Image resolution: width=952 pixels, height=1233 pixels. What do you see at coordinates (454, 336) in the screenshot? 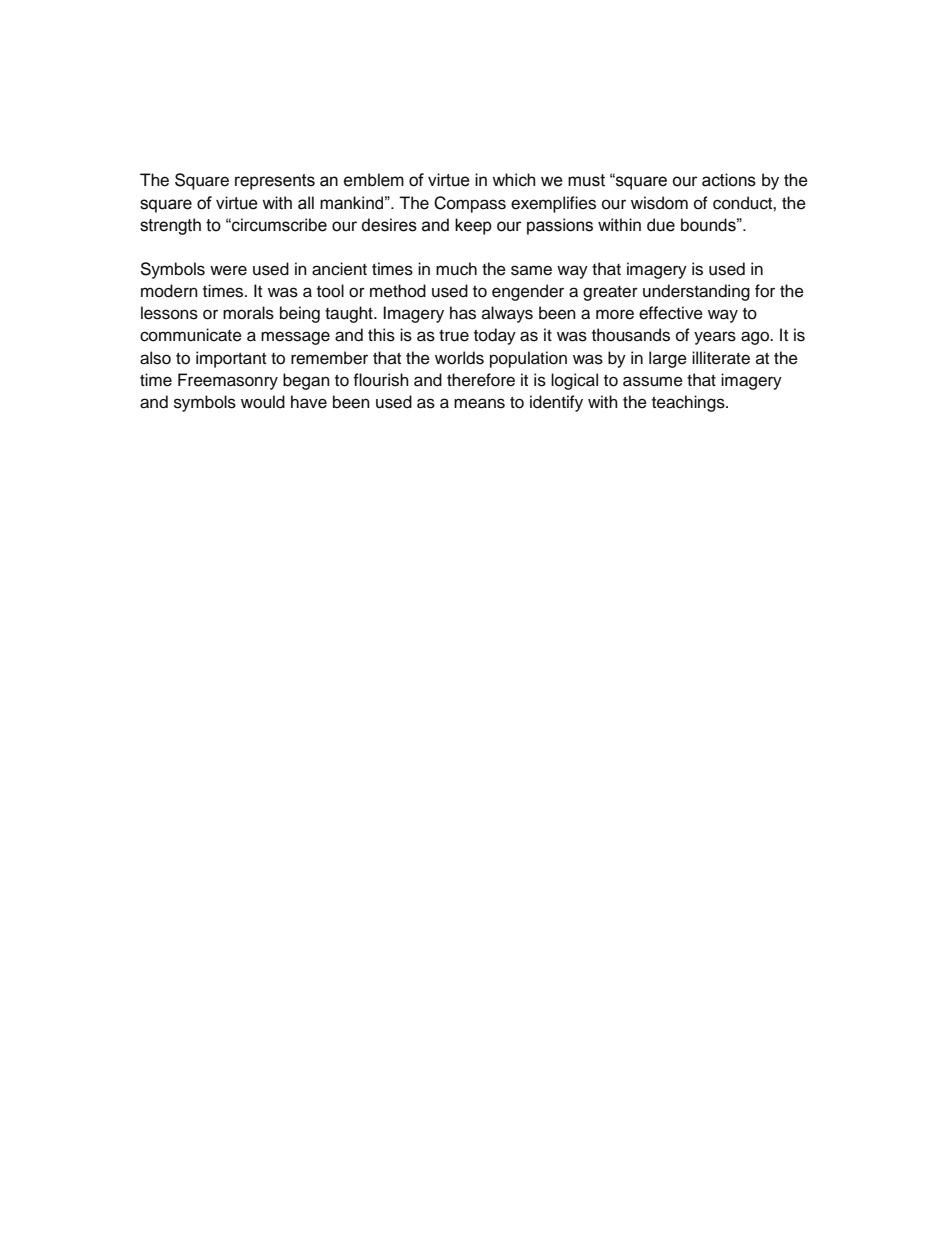
I see `true` at bounding box center [454, 336].
